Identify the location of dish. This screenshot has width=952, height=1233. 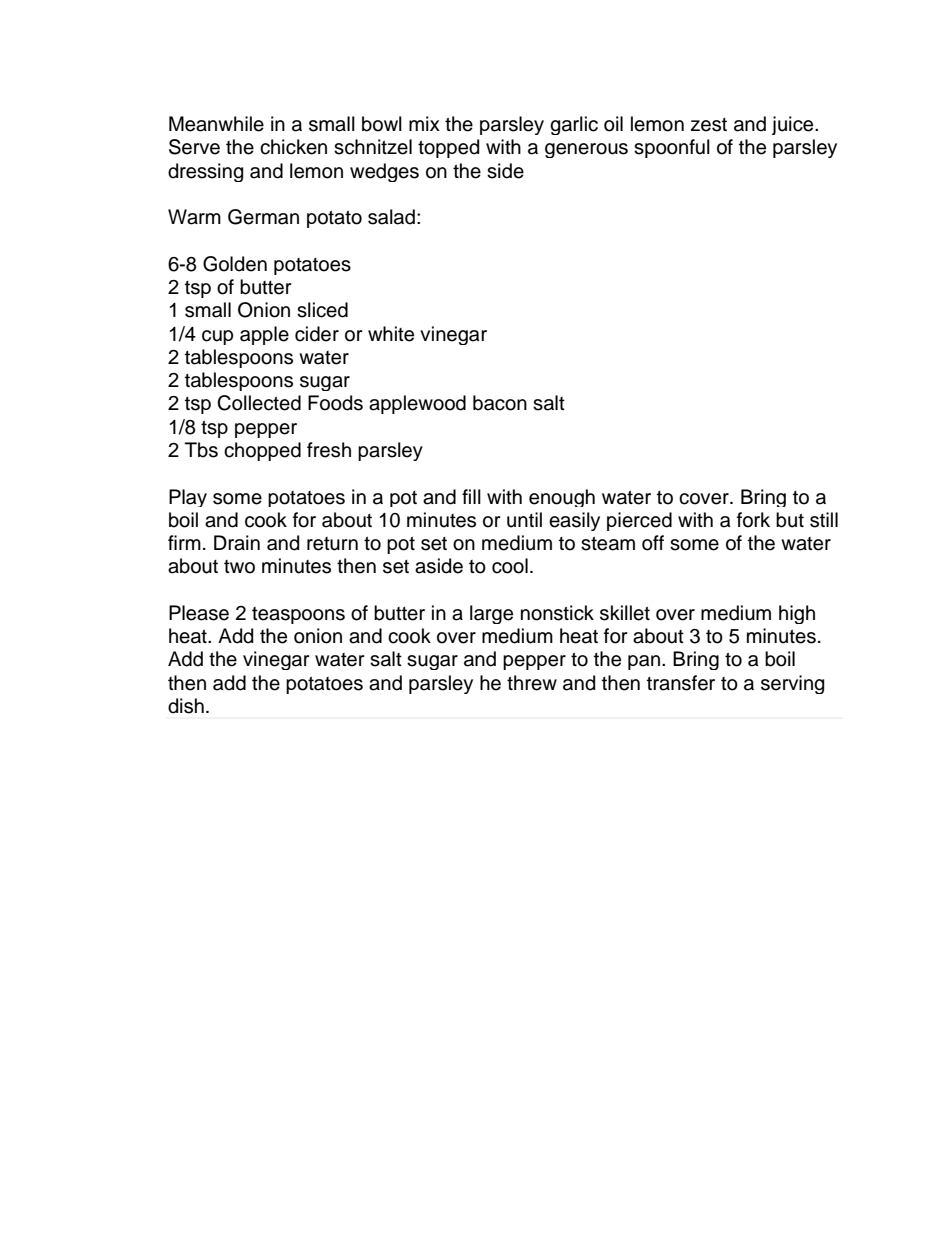
(186, 706).
